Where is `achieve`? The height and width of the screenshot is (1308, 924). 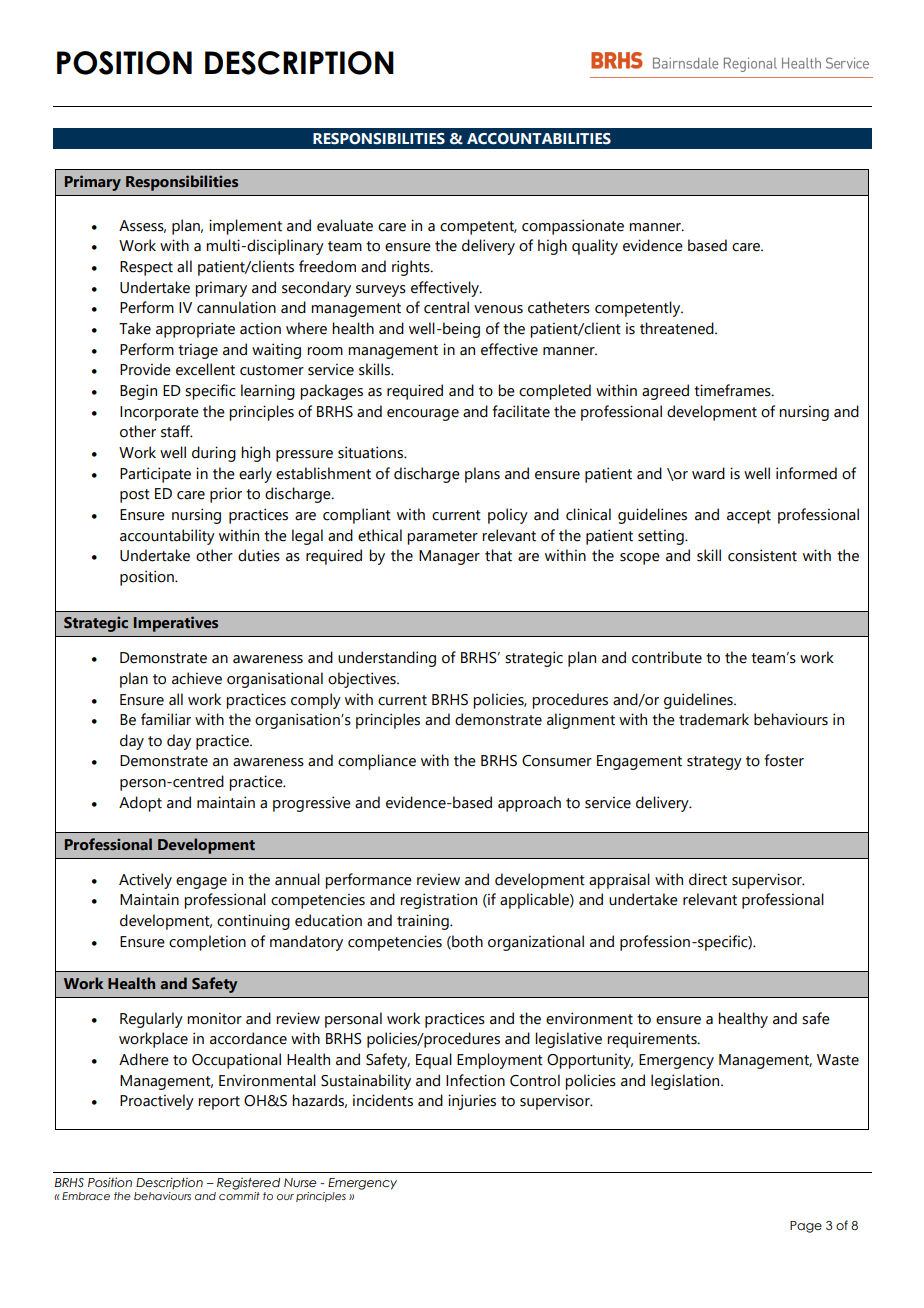 achieve is located at coordinates (197, 678).
